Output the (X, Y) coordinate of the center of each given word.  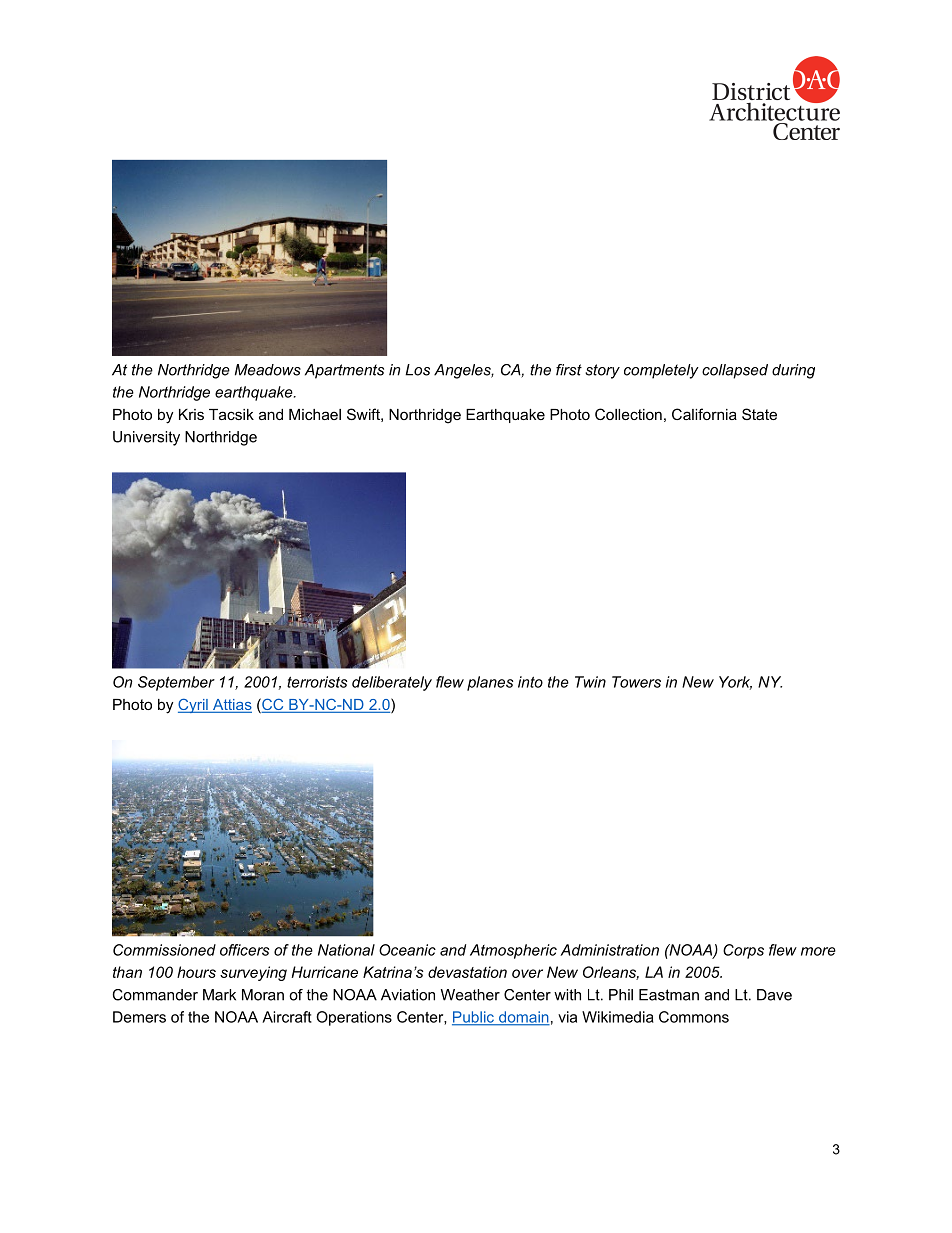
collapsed (735, 371)
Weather (470, 995)
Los (417, 370)
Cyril (194, 705)
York (735, 683)
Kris (191, 414)
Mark (219, 995)
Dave (774, 995)
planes (490, 683)
